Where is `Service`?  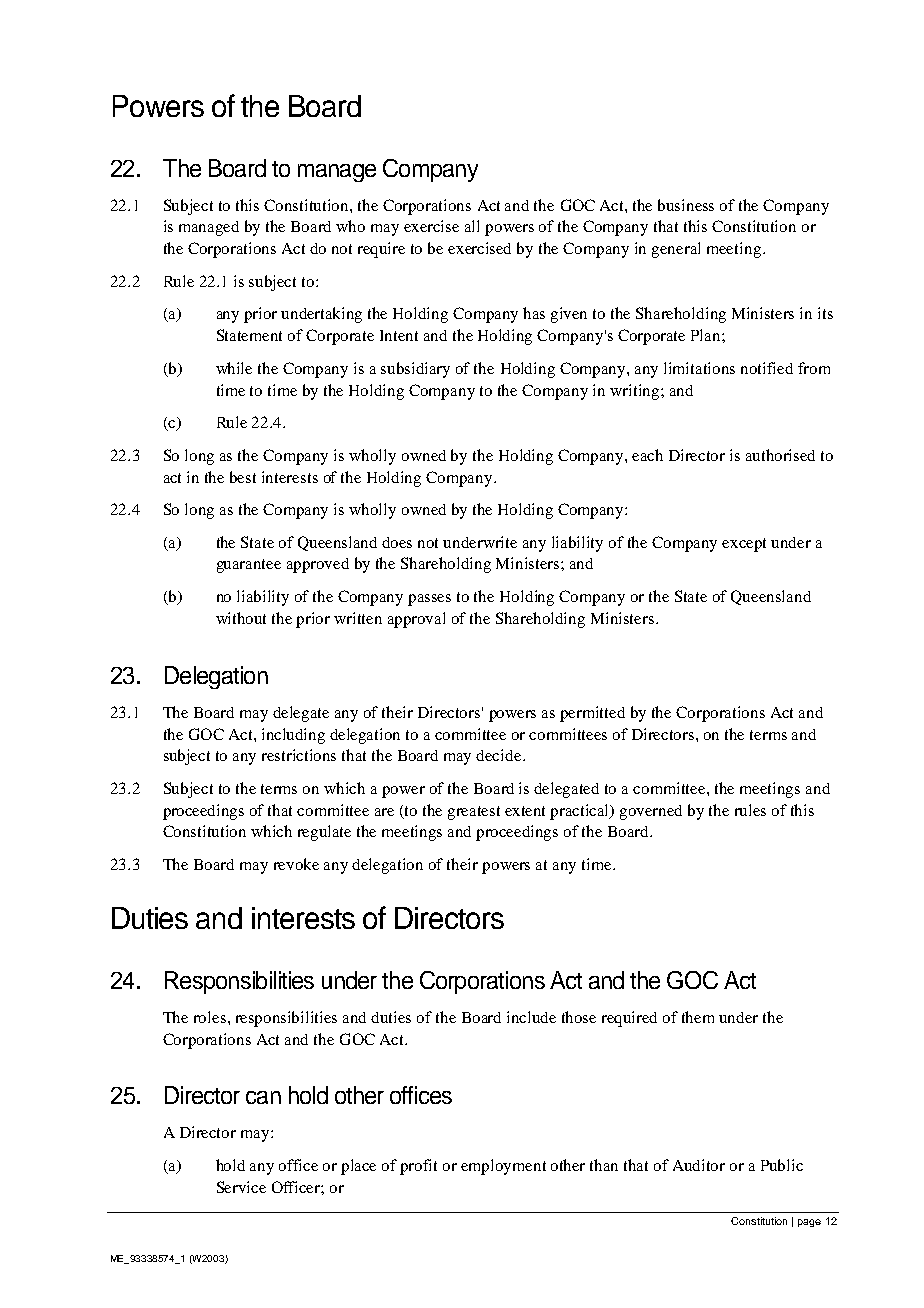 Service is located at coordinates (241, 1187).
